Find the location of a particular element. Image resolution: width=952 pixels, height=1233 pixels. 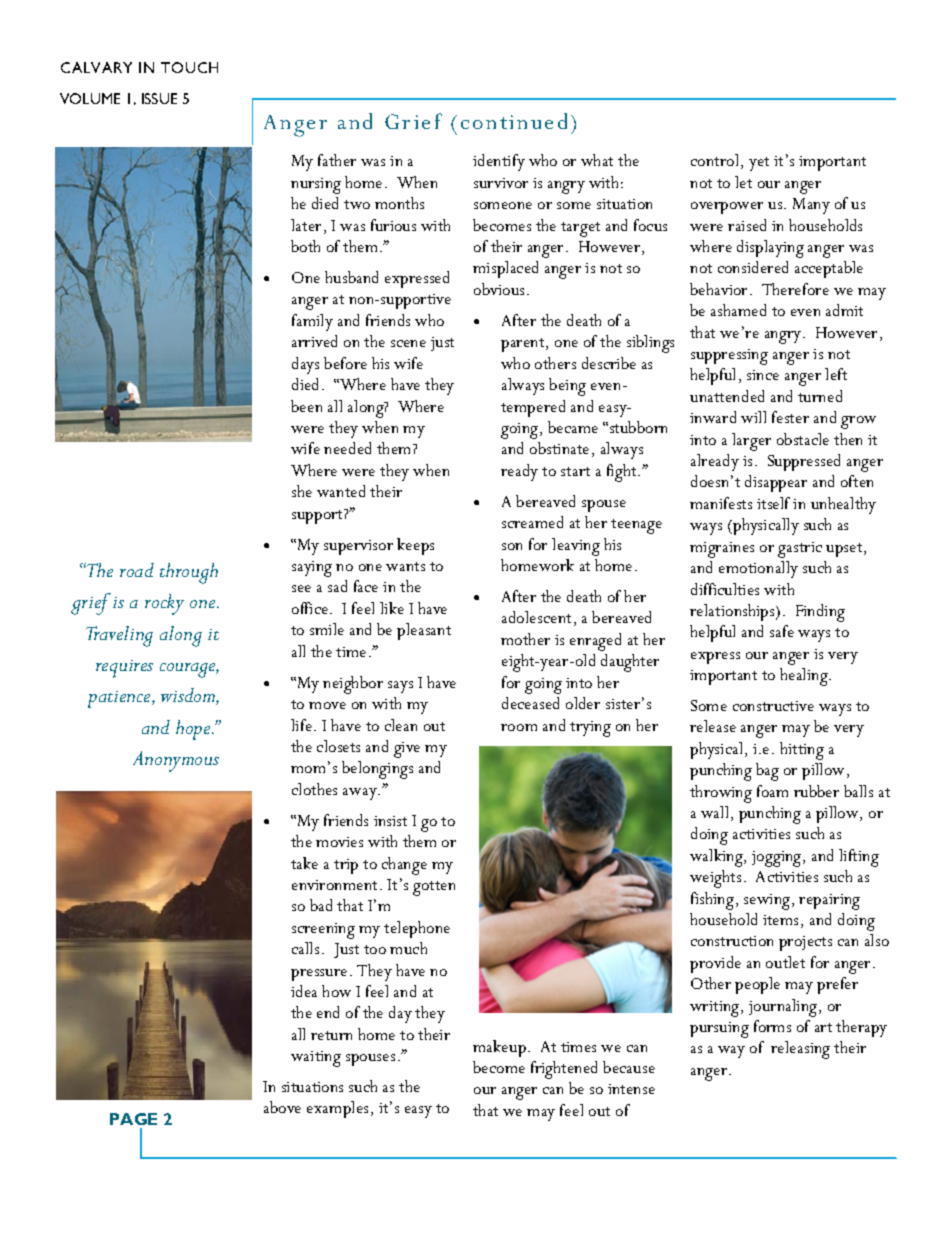

been is located at coordinates (306, 406).
